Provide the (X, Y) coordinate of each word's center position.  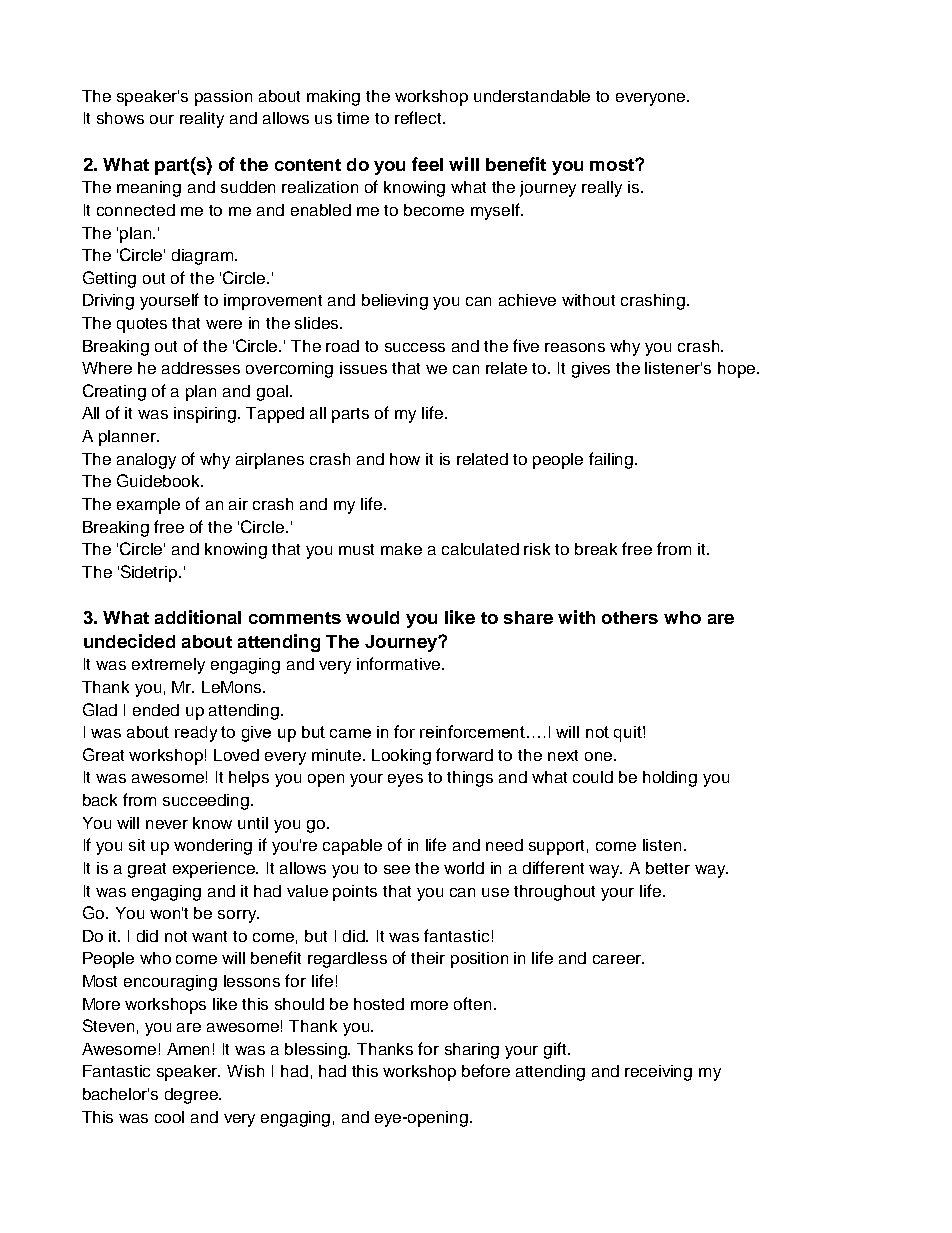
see (397, 869)
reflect (419, 117)
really (602, 189)
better (668, 868)
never (167, 824)
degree (192, 1096)
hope (736, 370)
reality (202, 120)
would (372, 617)
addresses (201, 368)
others (630, 617)
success (415, 347)
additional (198, 617)
